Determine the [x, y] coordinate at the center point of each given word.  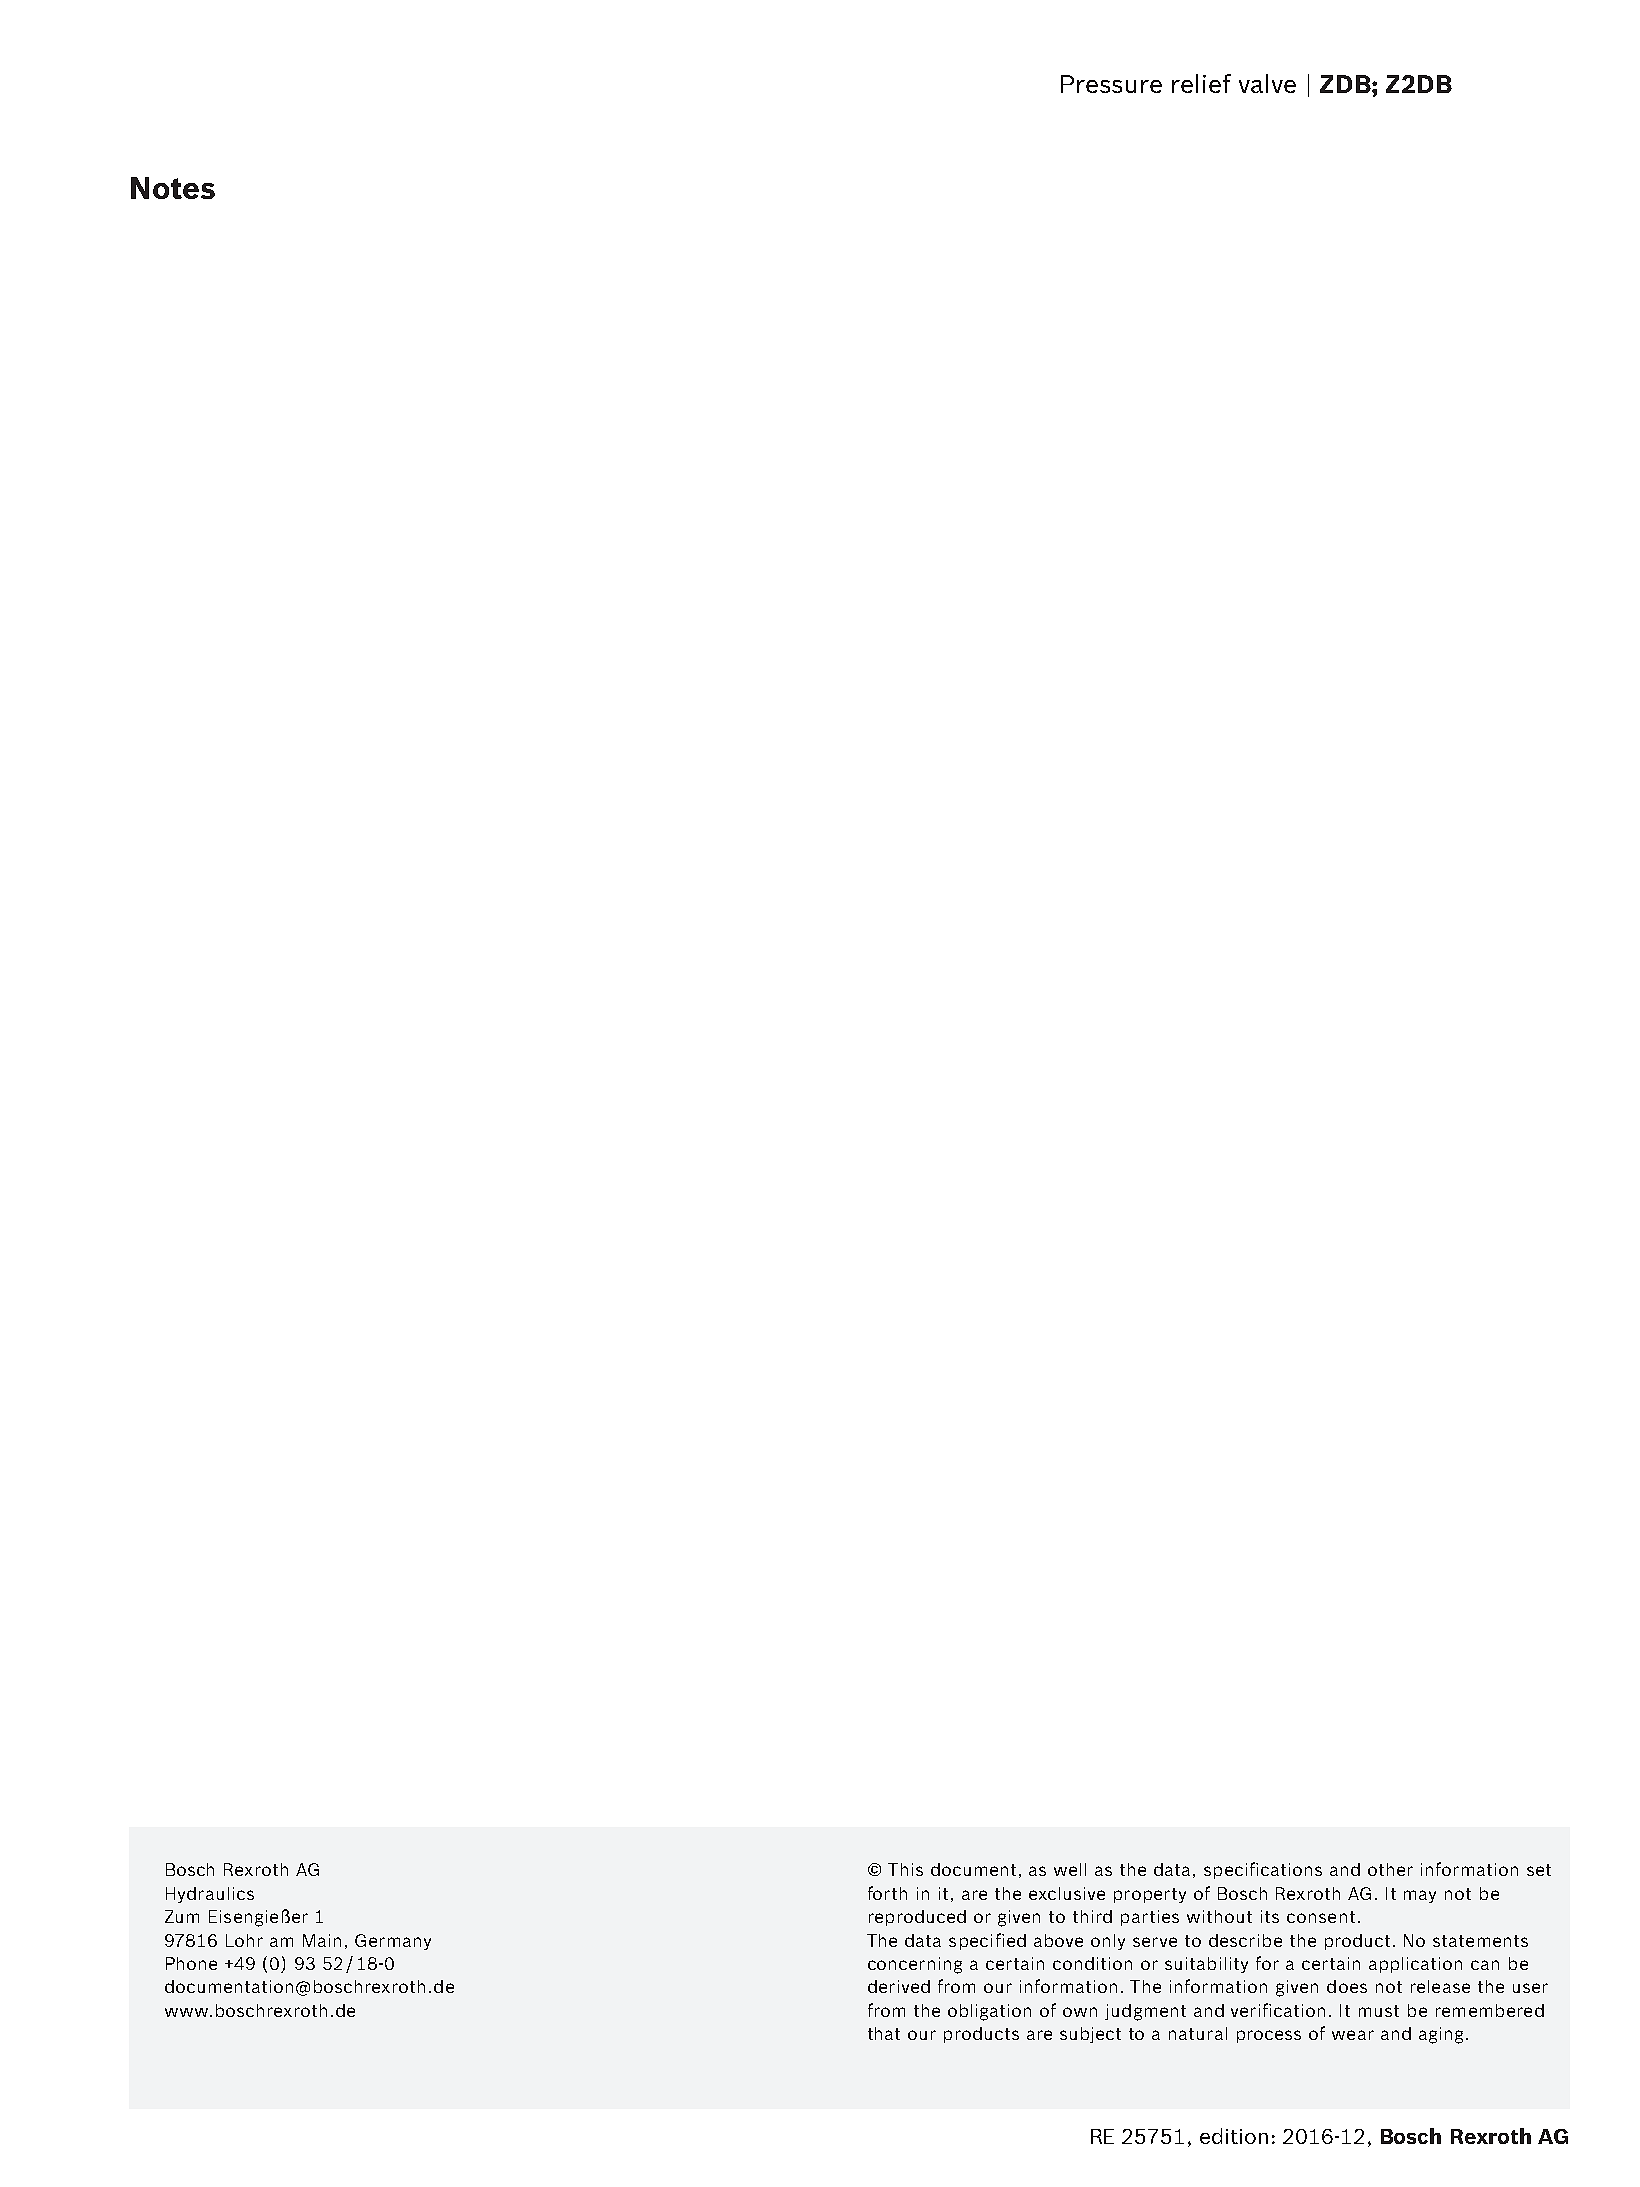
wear [1353, 2035]
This [905, 1869]
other [1390, 1869]
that [884, 2033]
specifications [1263, 1870]
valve [1267, 83]
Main [322, 1940]
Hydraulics [210, 1895]
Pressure [1111, 84]
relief [1201, 83]
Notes [173, 188]
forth [887, 1893]
